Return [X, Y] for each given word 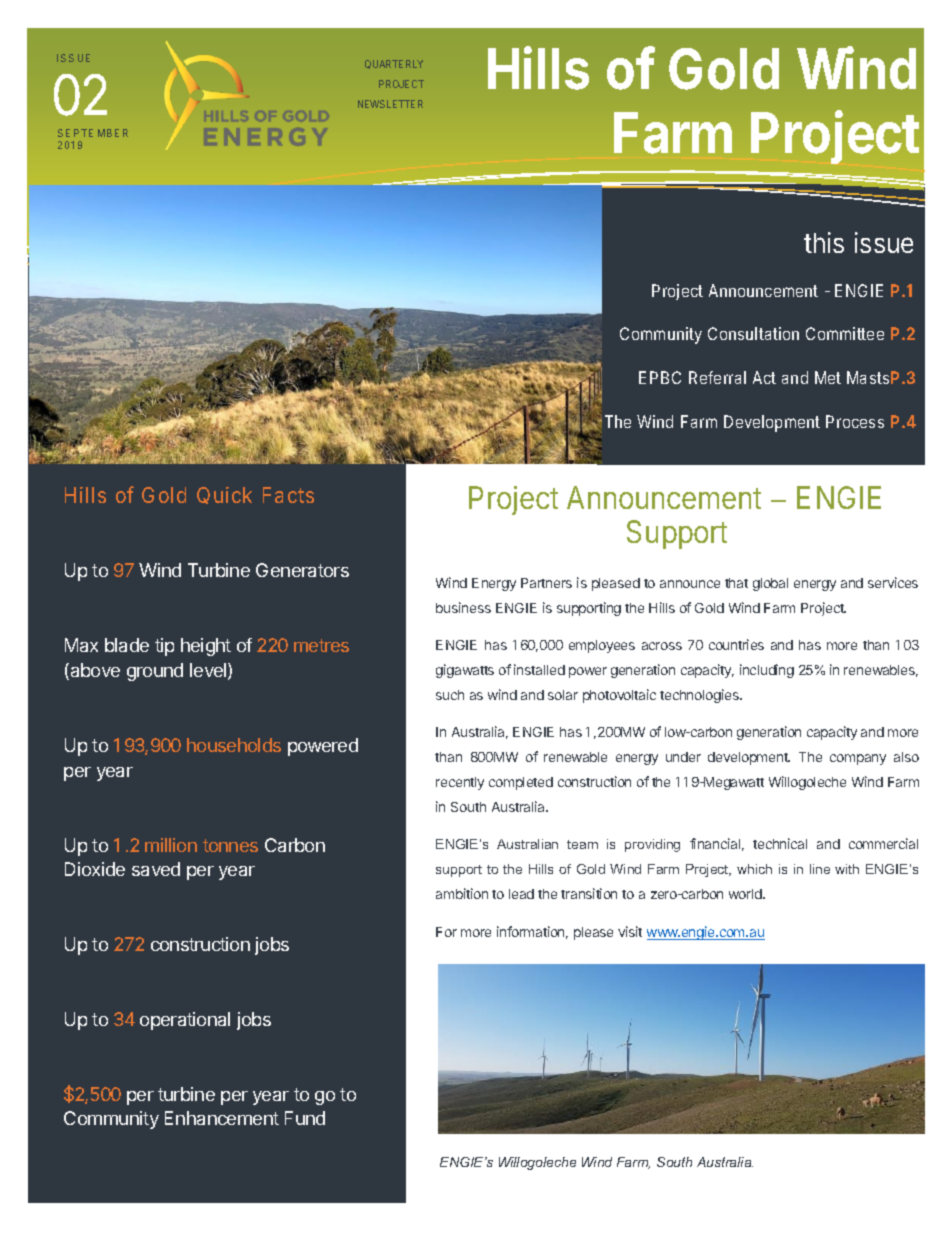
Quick [224, 495]
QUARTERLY [394, 64]
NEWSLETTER [390, 104]
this [824, 242]
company [858, 759]
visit [630, 931]
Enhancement [222, 1118]
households [234, 745]
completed [521, 783]
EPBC [660, 377]
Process [855, 421]
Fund [305, 1118]
